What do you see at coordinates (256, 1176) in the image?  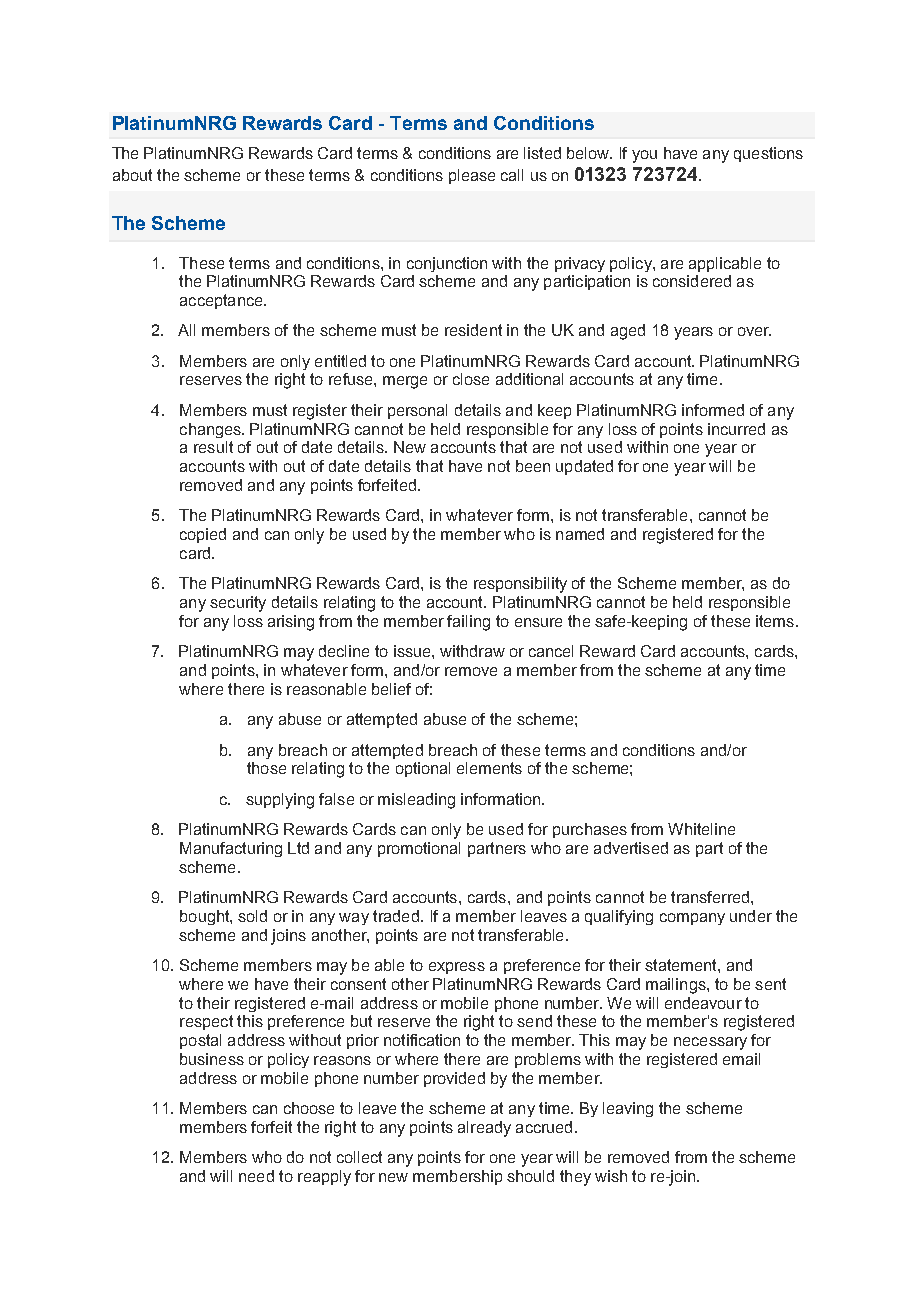 I see `need` at bounding box center [256, 1176].
